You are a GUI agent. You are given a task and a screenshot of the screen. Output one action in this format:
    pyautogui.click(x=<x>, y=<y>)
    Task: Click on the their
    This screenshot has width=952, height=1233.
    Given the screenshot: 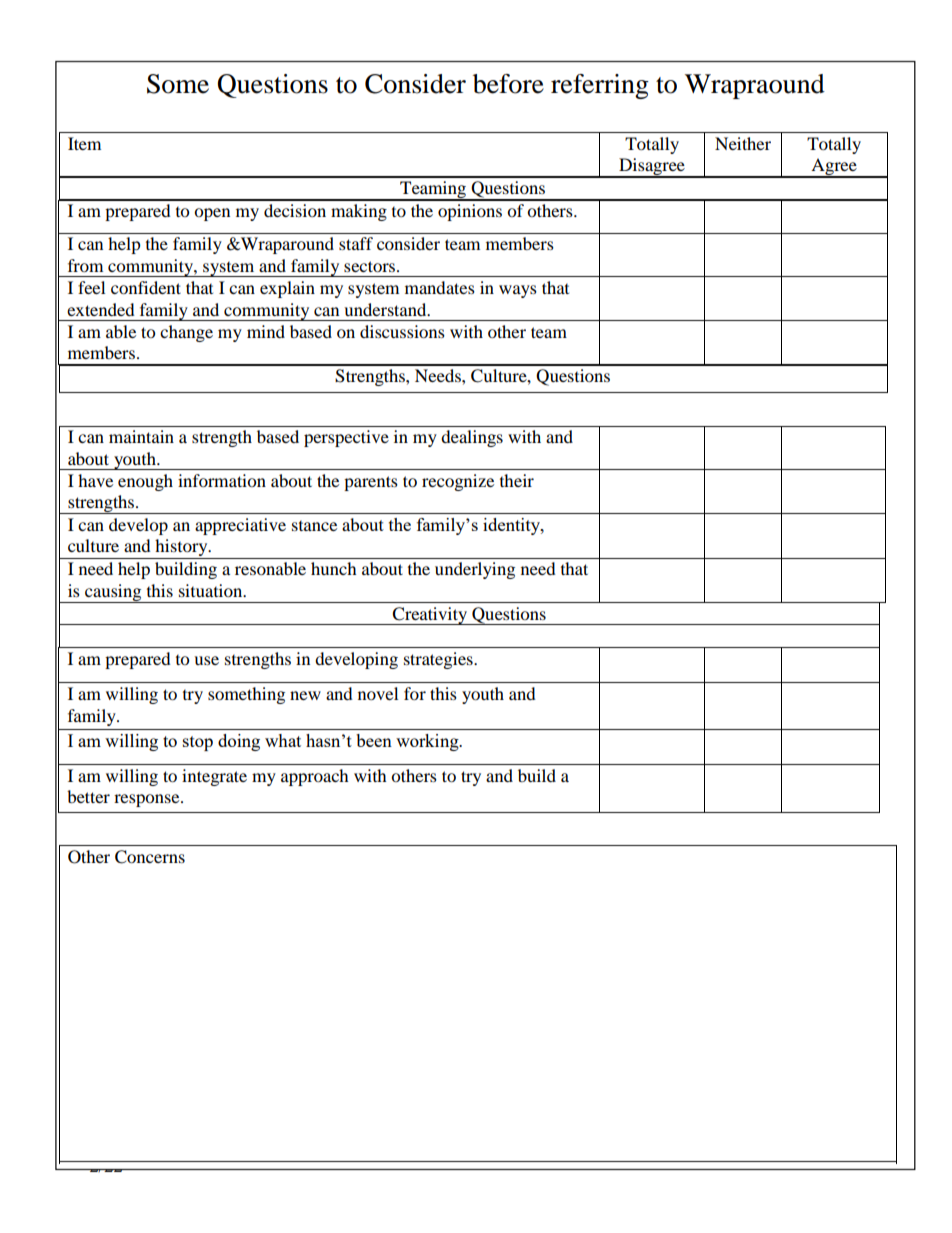 What is the action you would take?
    pyautogui.click(x=517, y=480)
